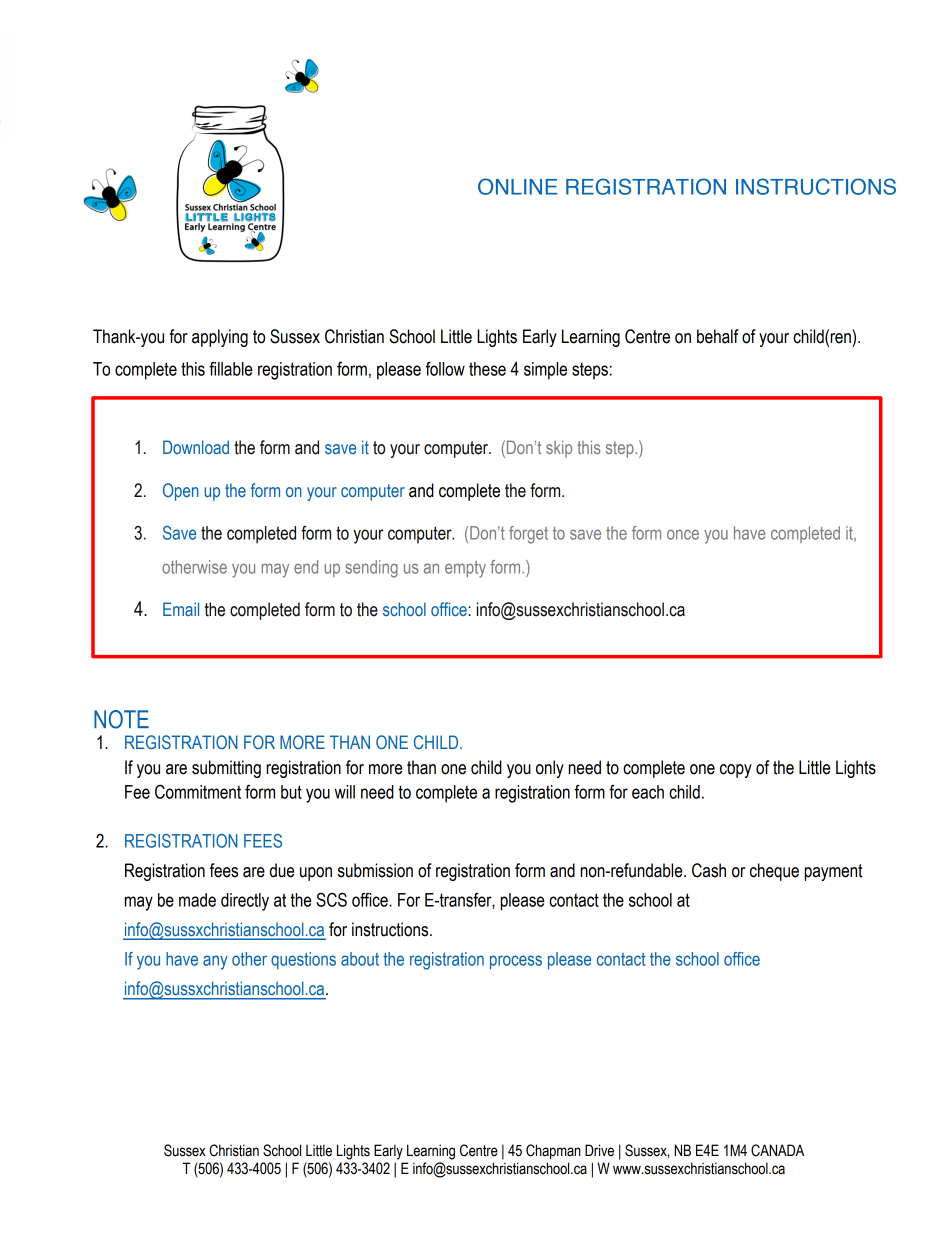 The height and width of the document is (1233, 952). Describe the element at coordinates (553, 1152) in the document. I see `Chapman` at that location.
